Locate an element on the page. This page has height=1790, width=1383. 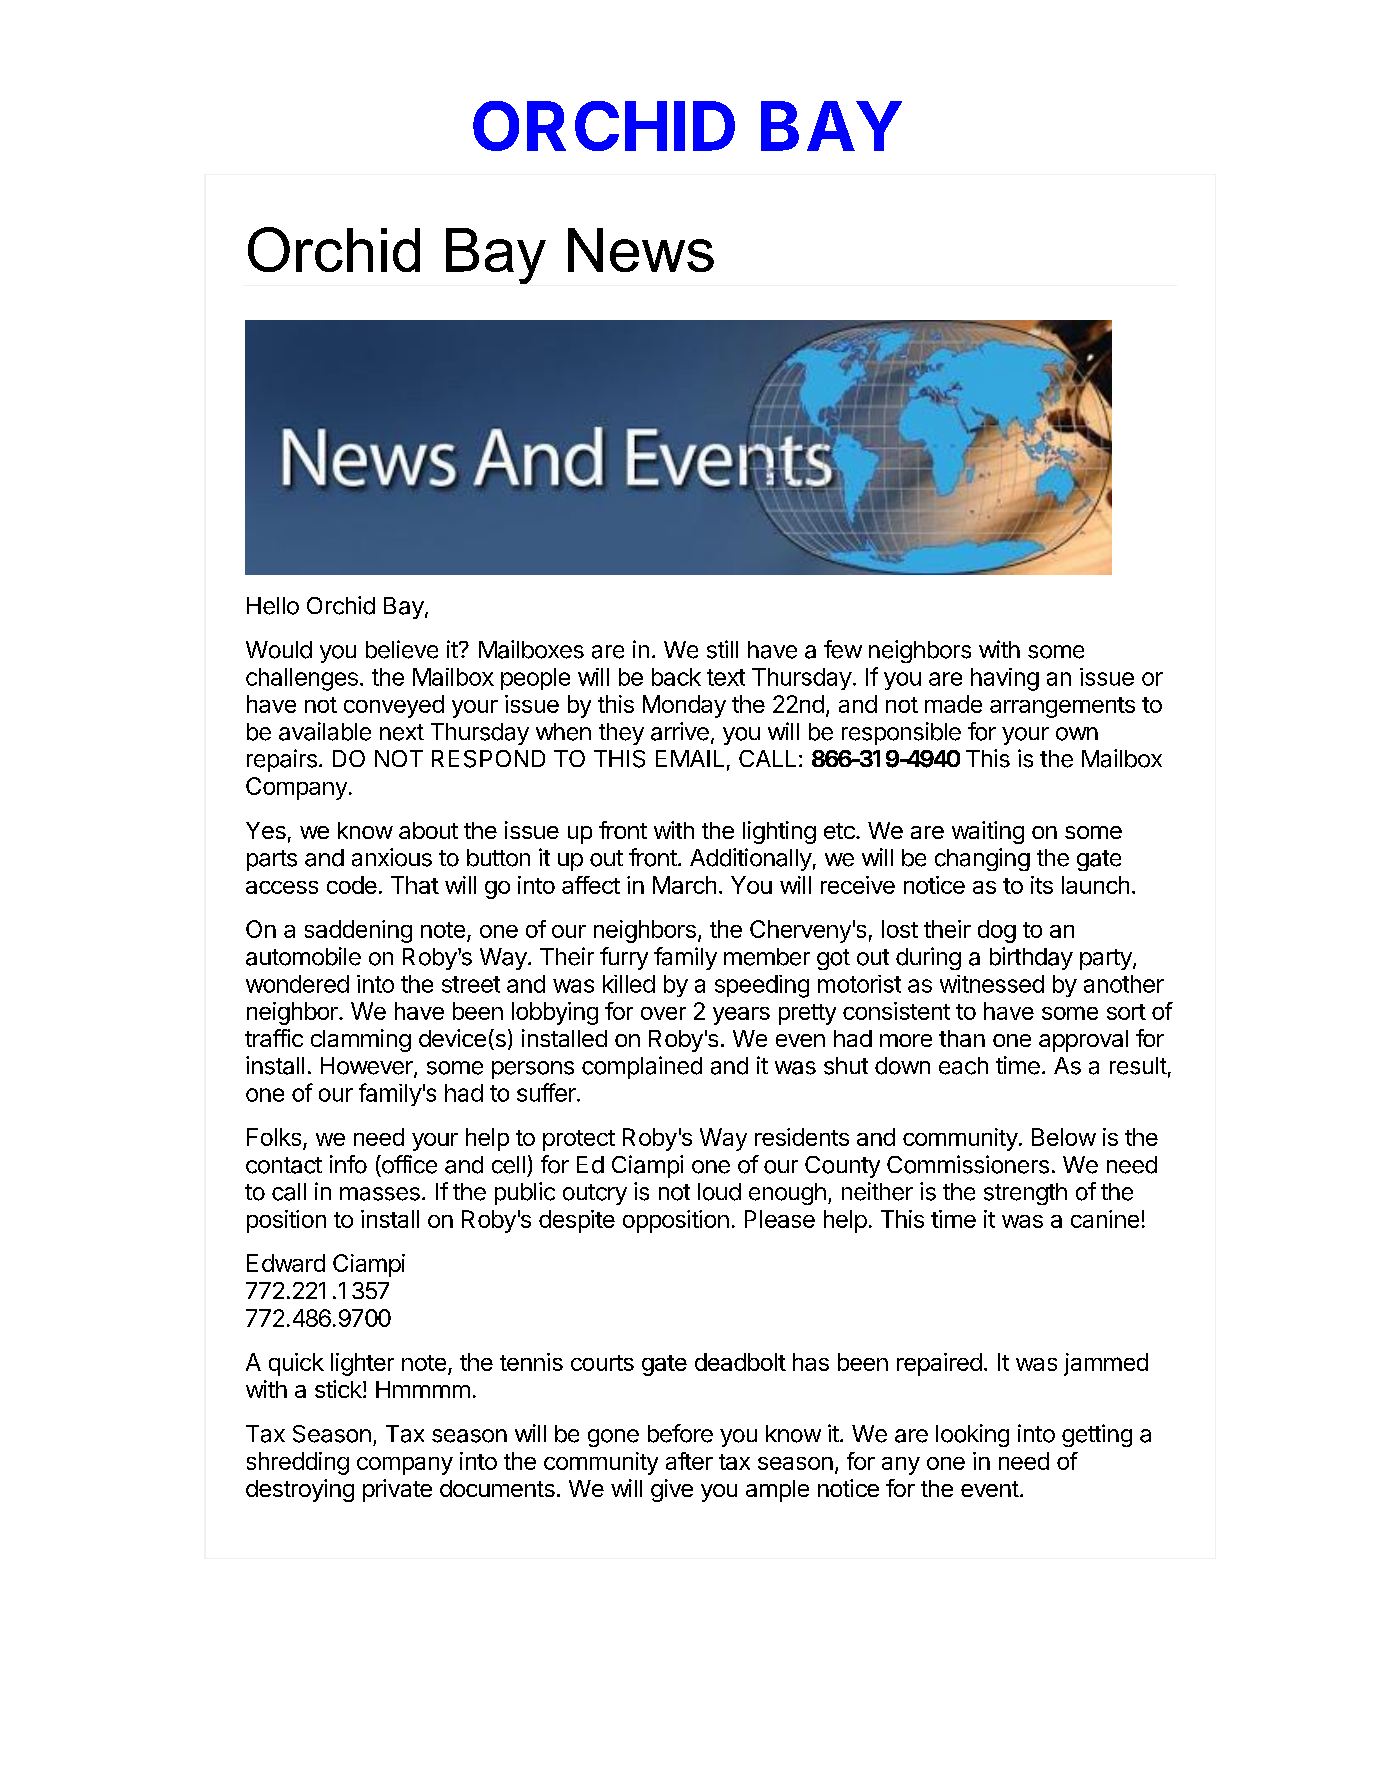
few is located at coordinates (843, 649).
